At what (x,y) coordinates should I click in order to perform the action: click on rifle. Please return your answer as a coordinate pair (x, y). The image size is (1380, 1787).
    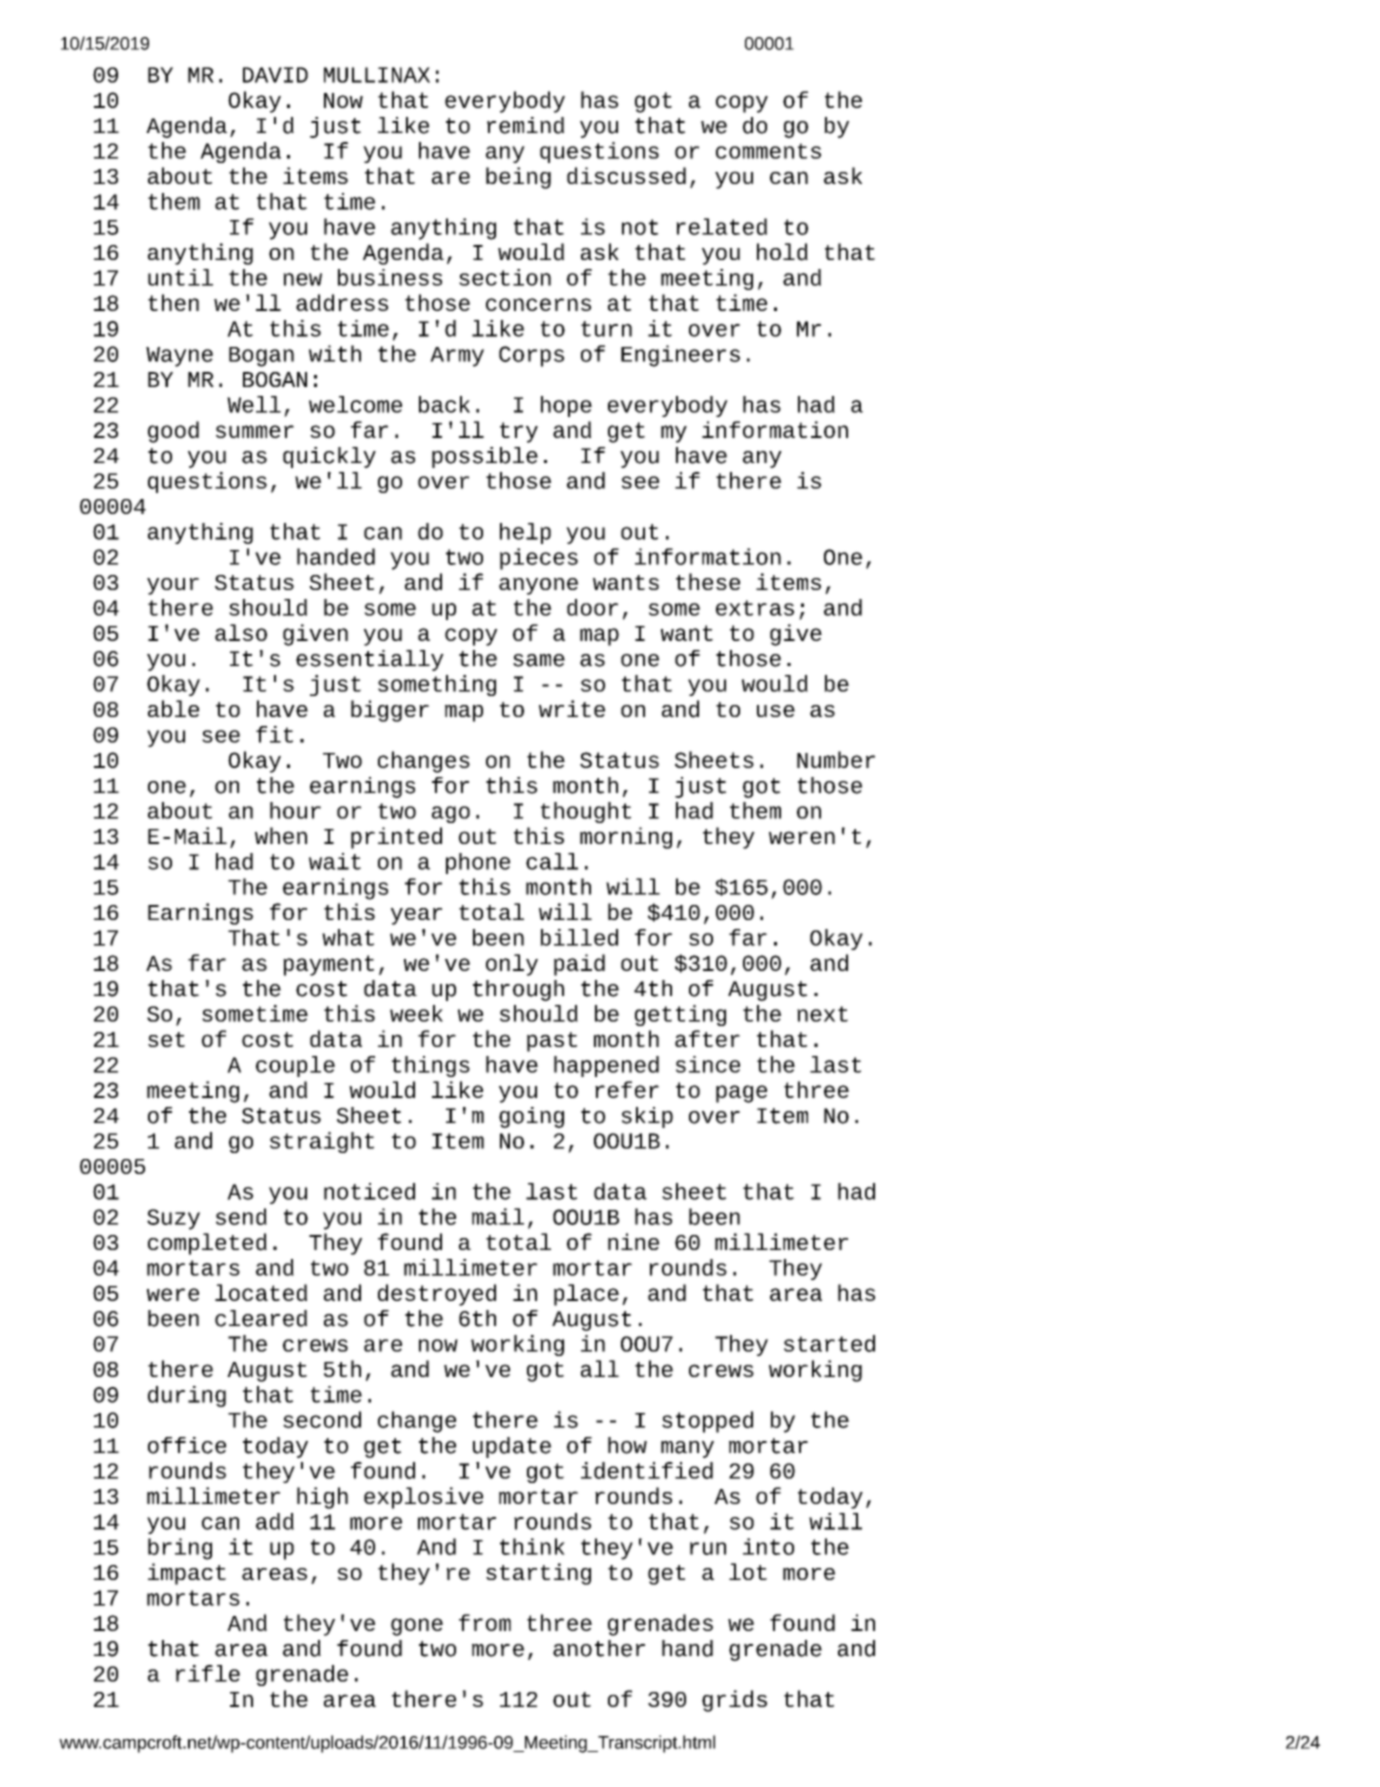
    Looking at the image, I should click on (208, 1673).
